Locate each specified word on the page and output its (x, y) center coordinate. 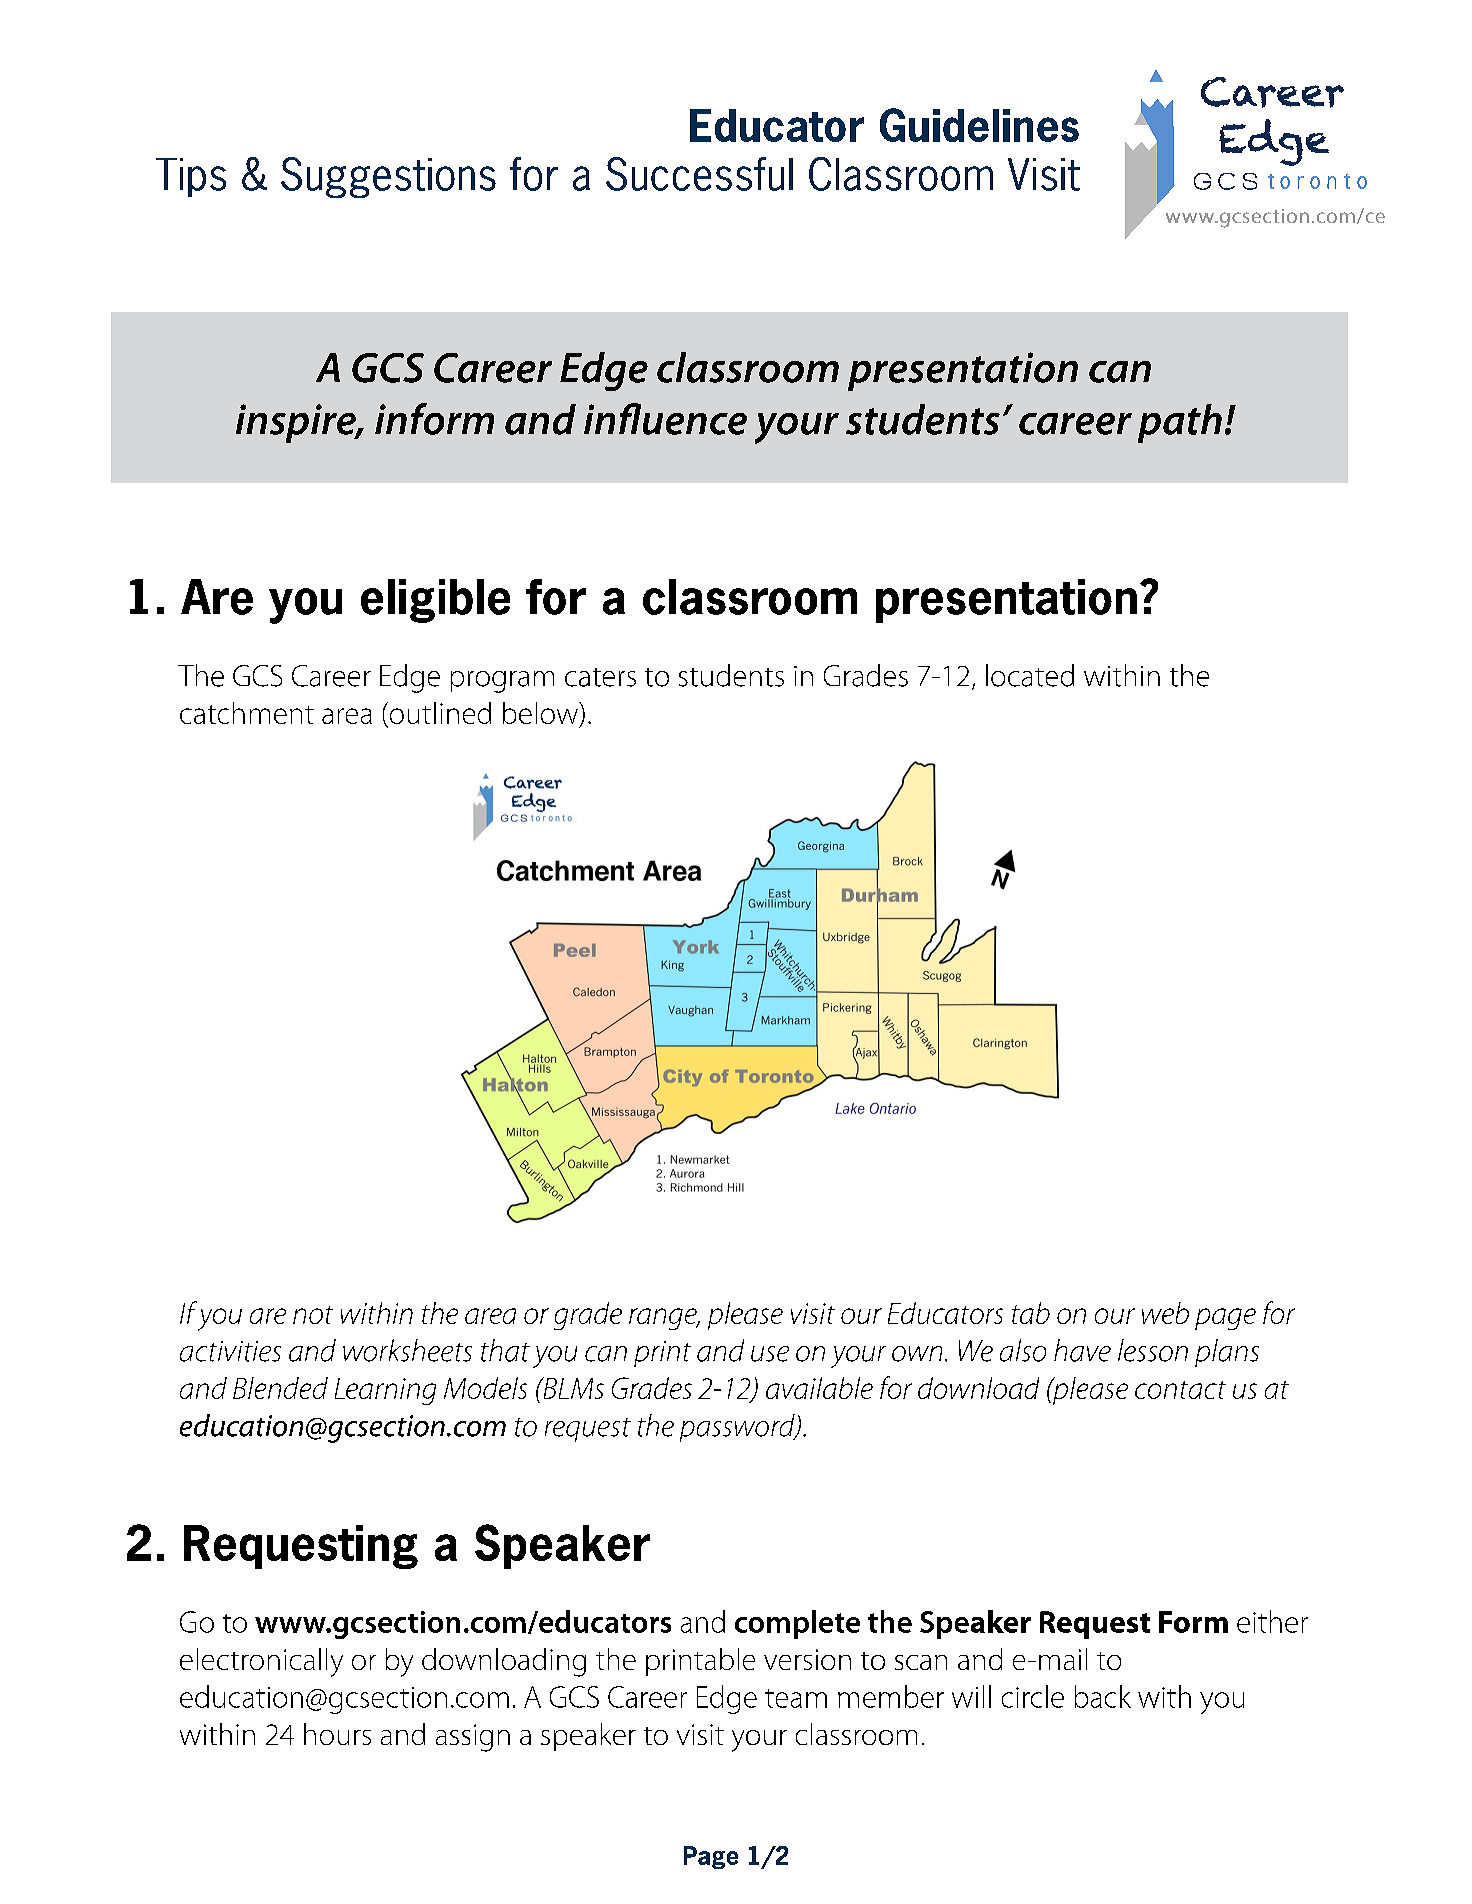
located (1030, 675)
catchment (247, 713)
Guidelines (979, 125)
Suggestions (388, 177)
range (664, 1319)
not (313, 1315)
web (1165, 1313)
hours (337, 1734)
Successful (699, 174)
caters (600, 677)
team (796, 1698)
